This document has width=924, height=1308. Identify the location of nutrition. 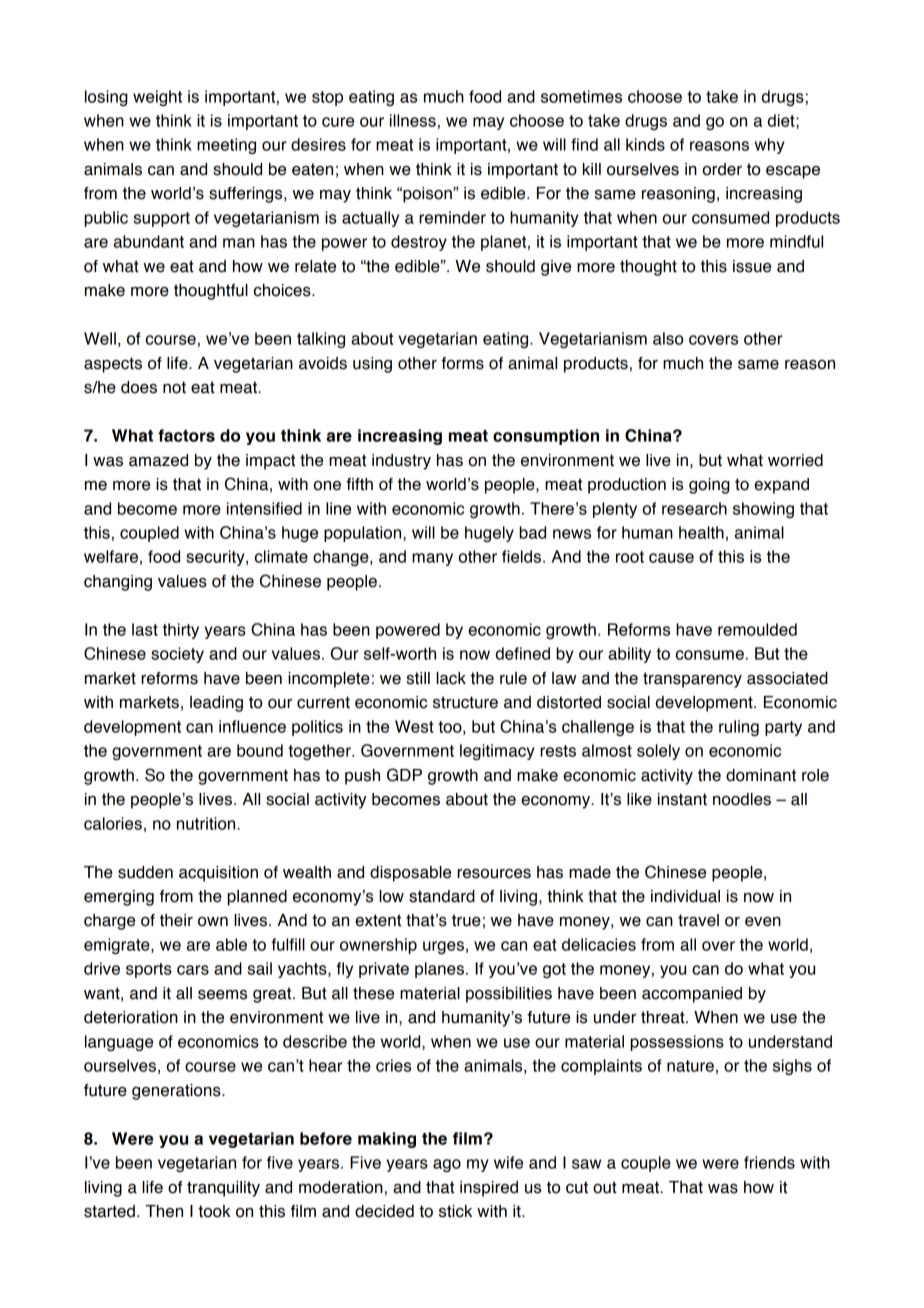
(207, 823).
